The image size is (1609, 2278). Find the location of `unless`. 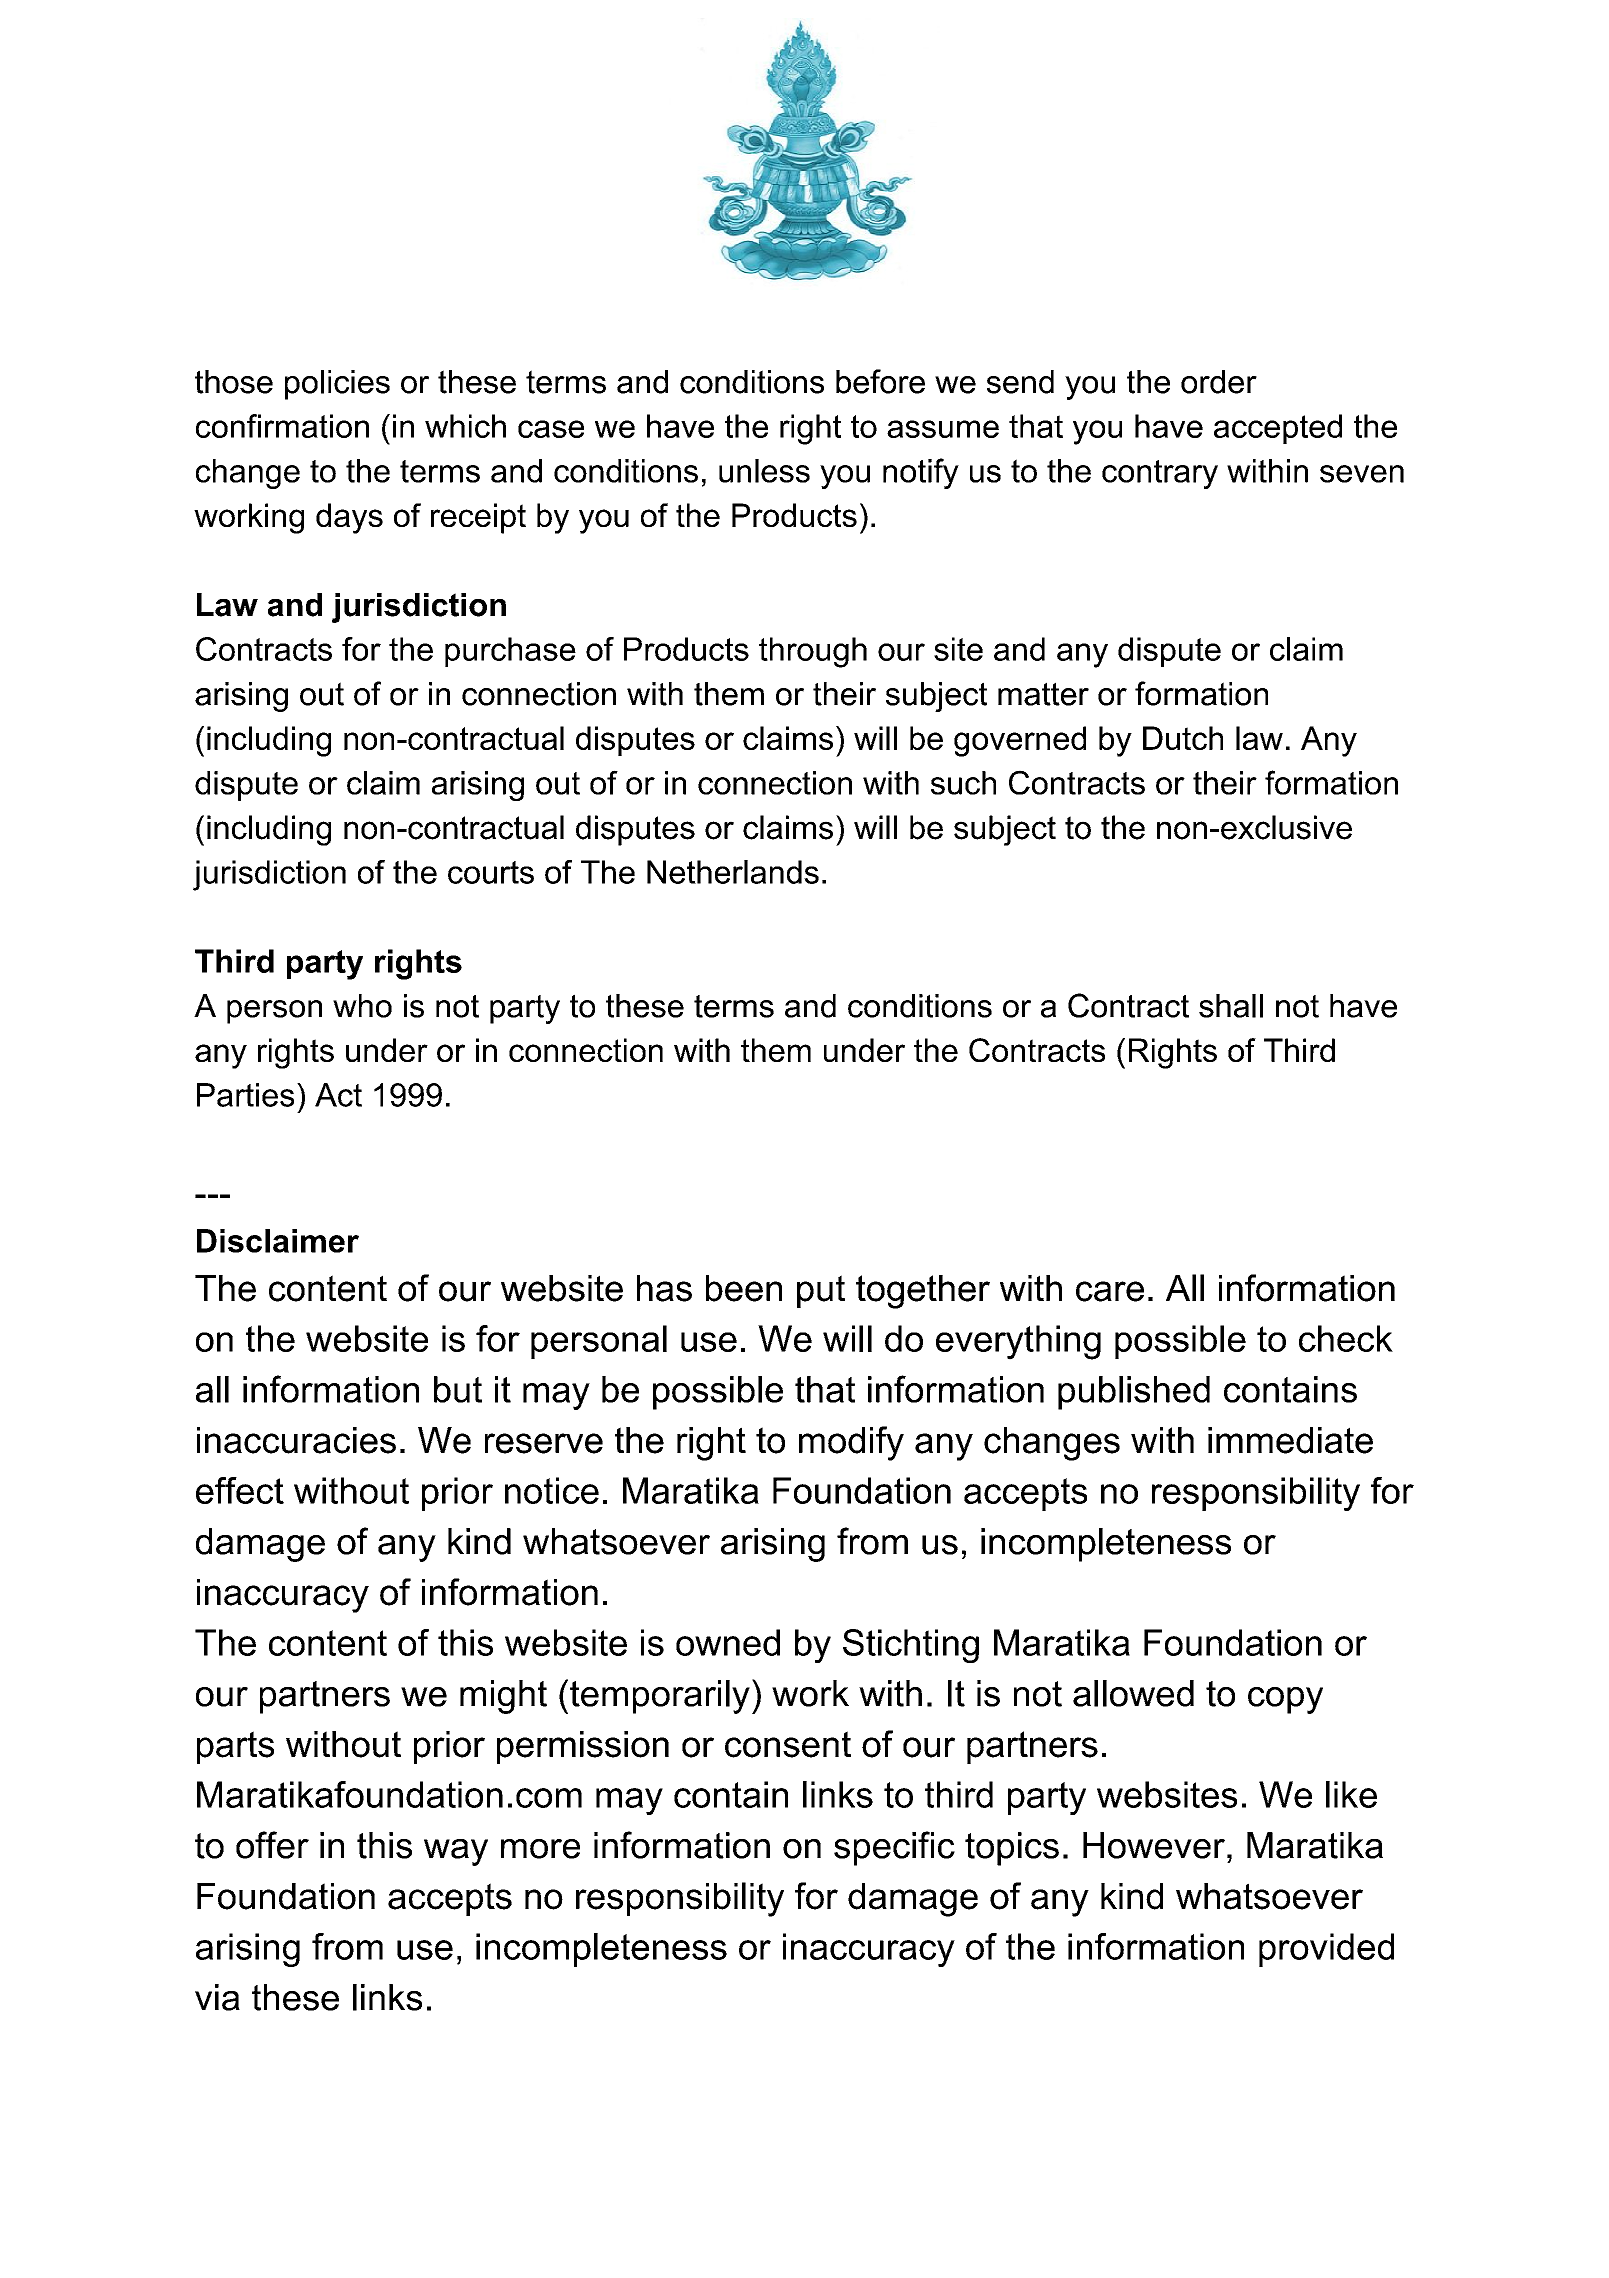

unless is located at coordinates (764, 471).
